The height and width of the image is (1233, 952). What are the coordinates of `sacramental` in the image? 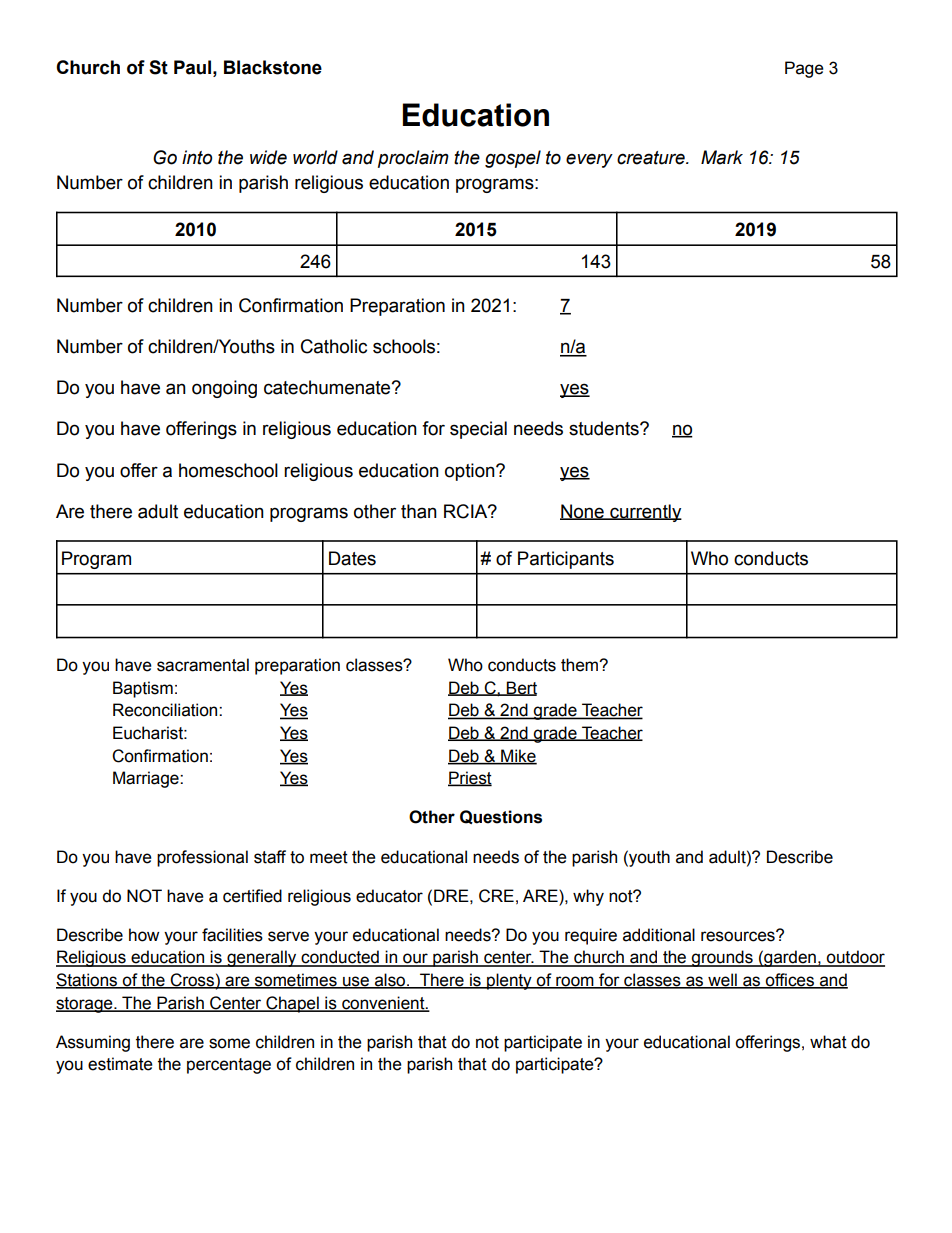 It's located at (203, 665).
